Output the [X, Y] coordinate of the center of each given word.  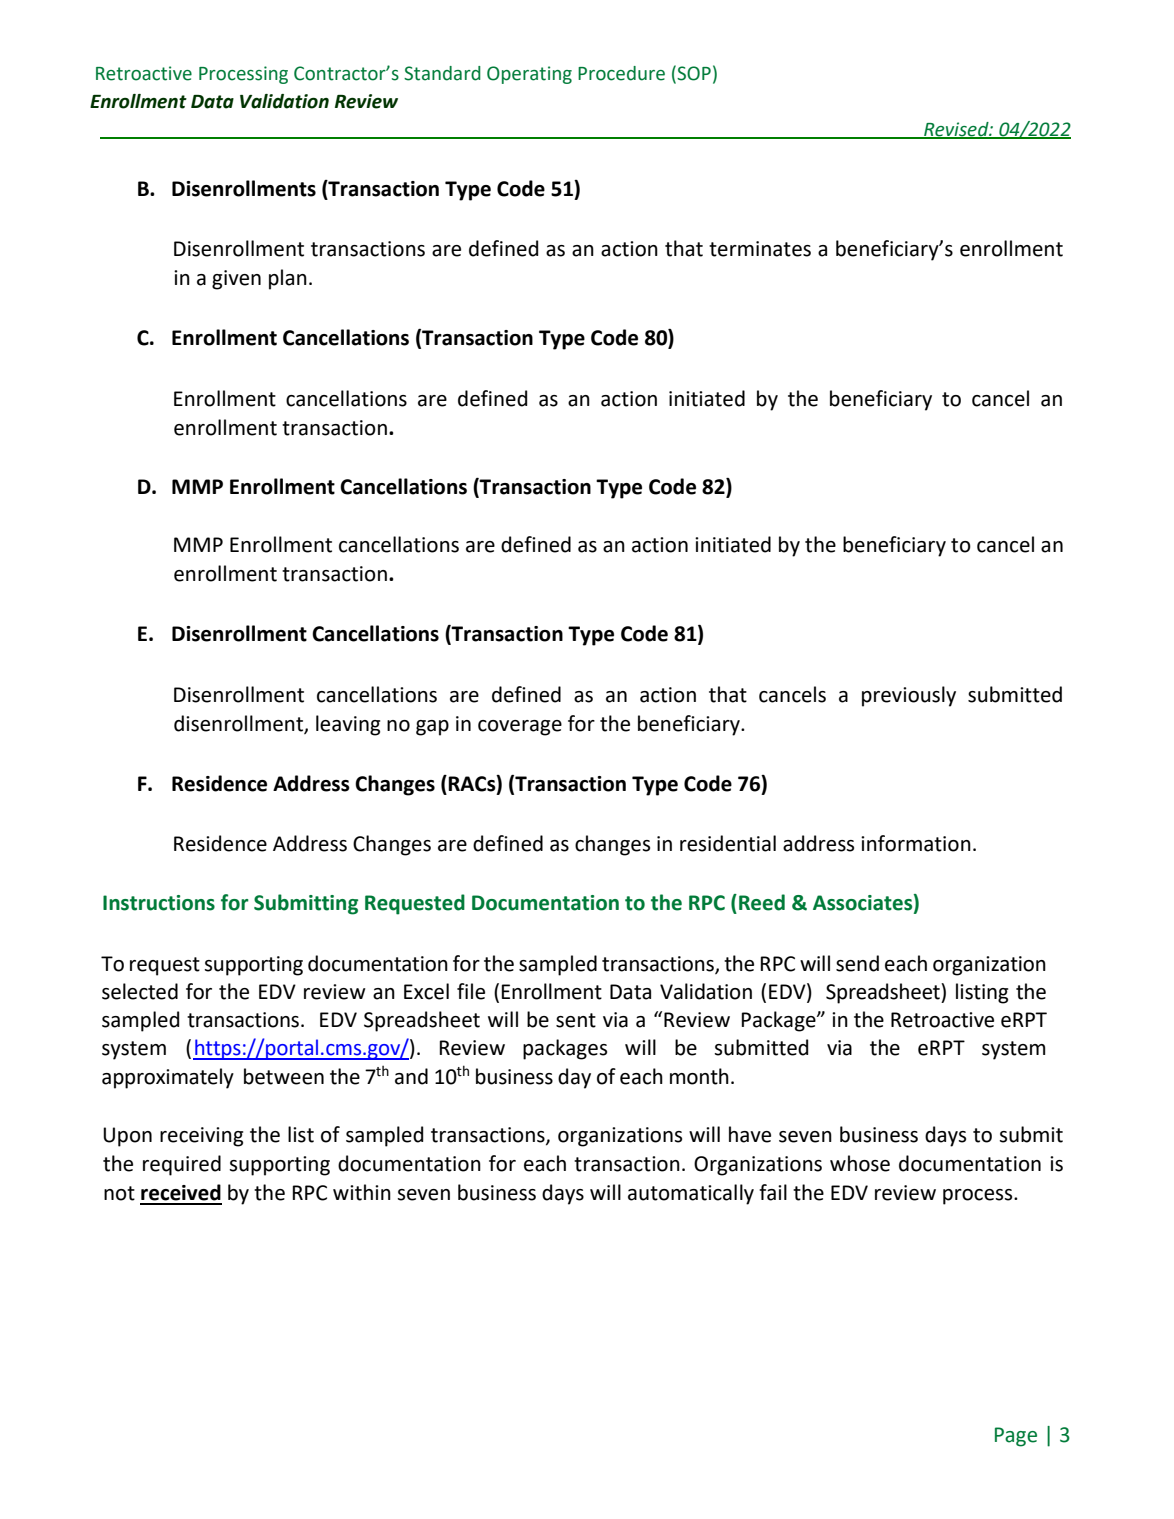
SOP [694, 73]
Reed [762, 902]
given [236, 280]
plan [288, 279]
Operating [529, 75]
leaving [348, 725]
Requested [415, 904]
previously [909, 696]
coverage [520, 728]
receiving [201, 1137]
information [916, 843]
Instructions [159, 903]
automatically [691, 1194]
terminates [760, 249]
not [119, 1193]
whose [860, 1163]
